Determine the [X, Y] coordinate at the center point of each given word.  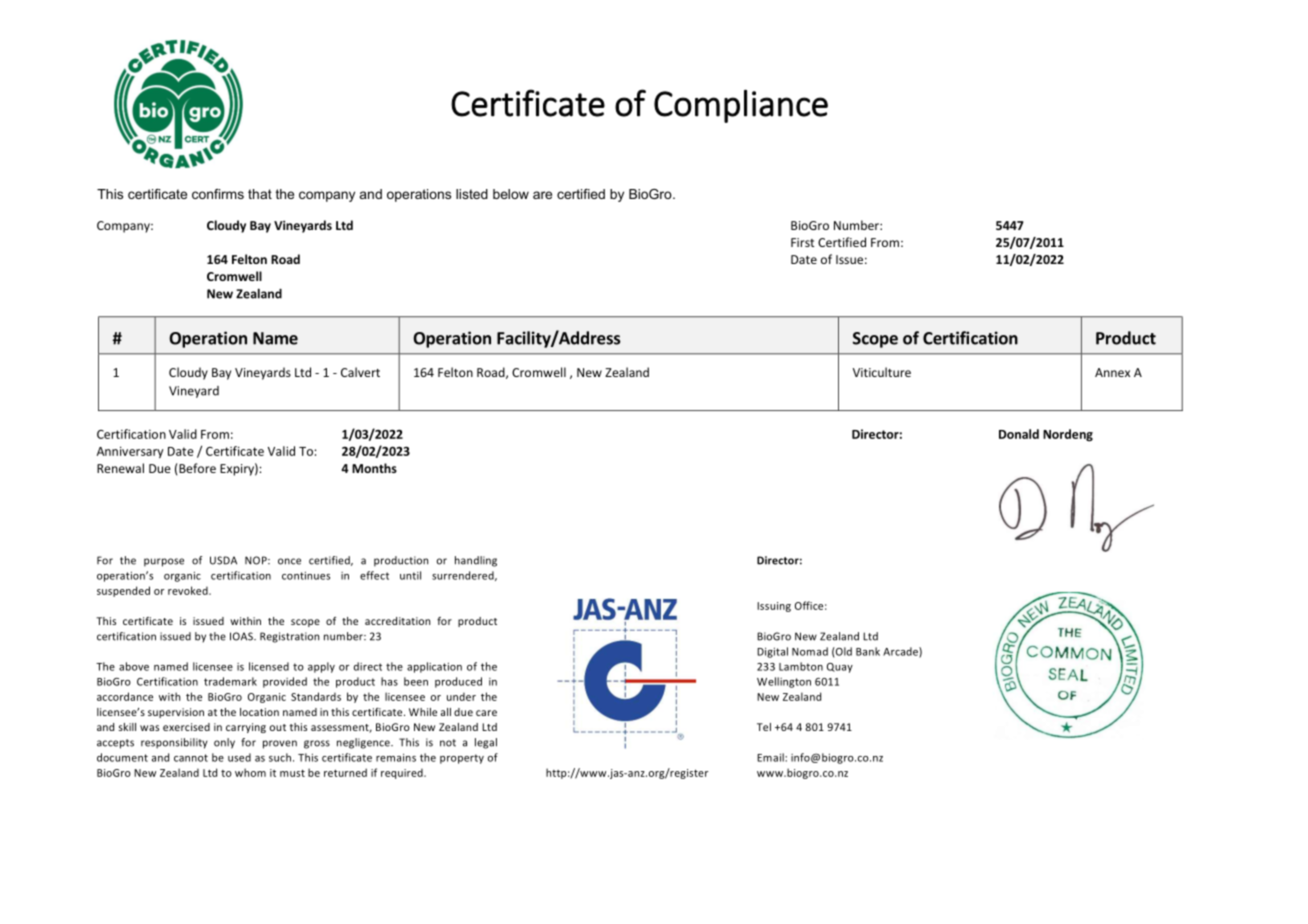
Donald [1019, 434]
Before [196, 468]
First [802, 242]
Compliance [741, 106]
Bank [868, 651]
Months [374, 468]
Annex [1112, 372]
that [260, 194]
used [239, 757]
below [511, 194]
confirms [218, 194]
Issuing [774, 607]
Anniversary [130, 452]
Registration [289, 637]
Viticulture [882, 372]
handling [476, 561]
